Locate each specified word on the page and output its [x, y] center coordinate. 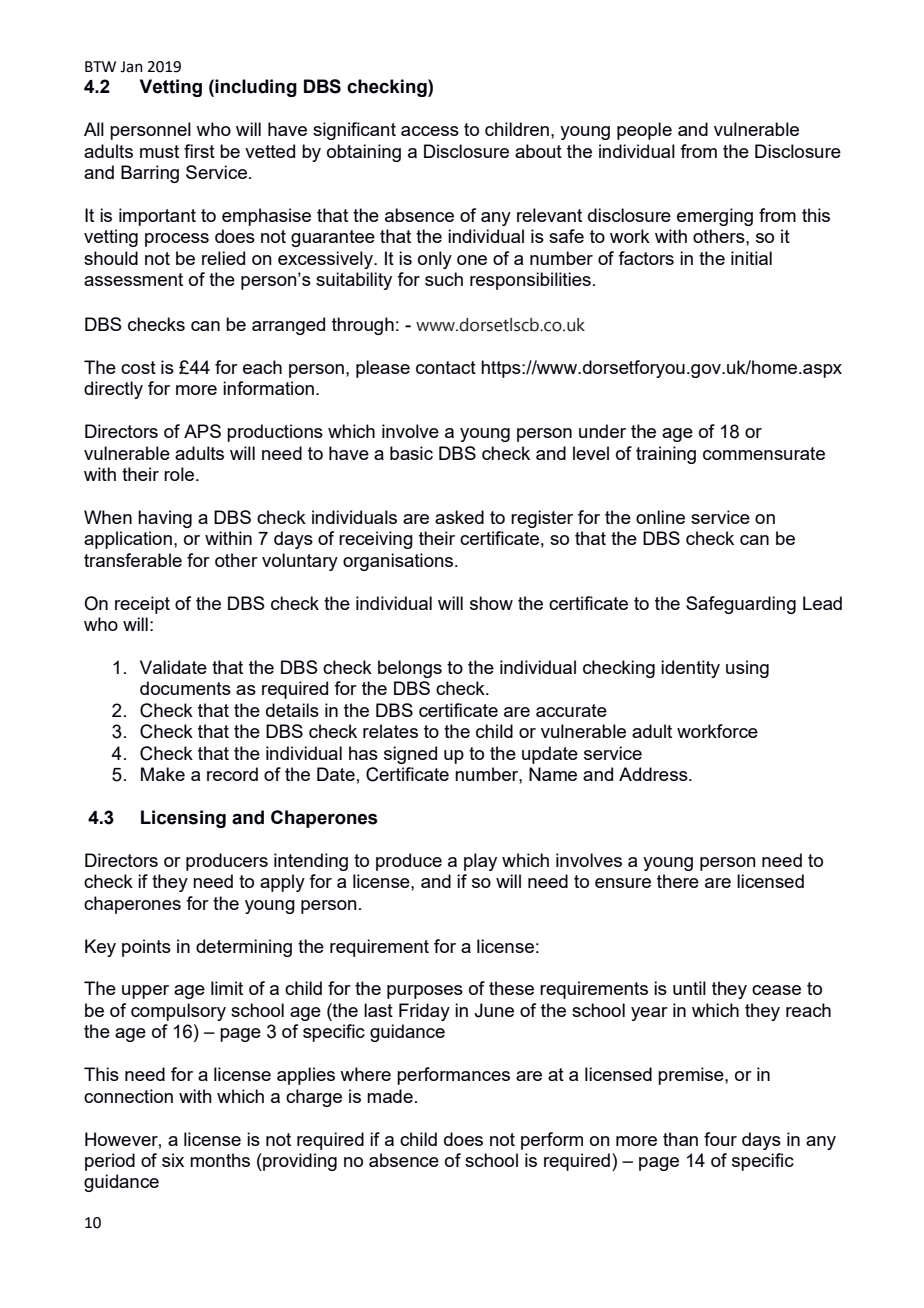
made [390, 1096]
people [644, 131]
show [491, 603]
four [720, 1139]
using [747, 669]
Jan [131, 67]
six [173, 1160]
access [430, 131]
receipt [142, 605]
